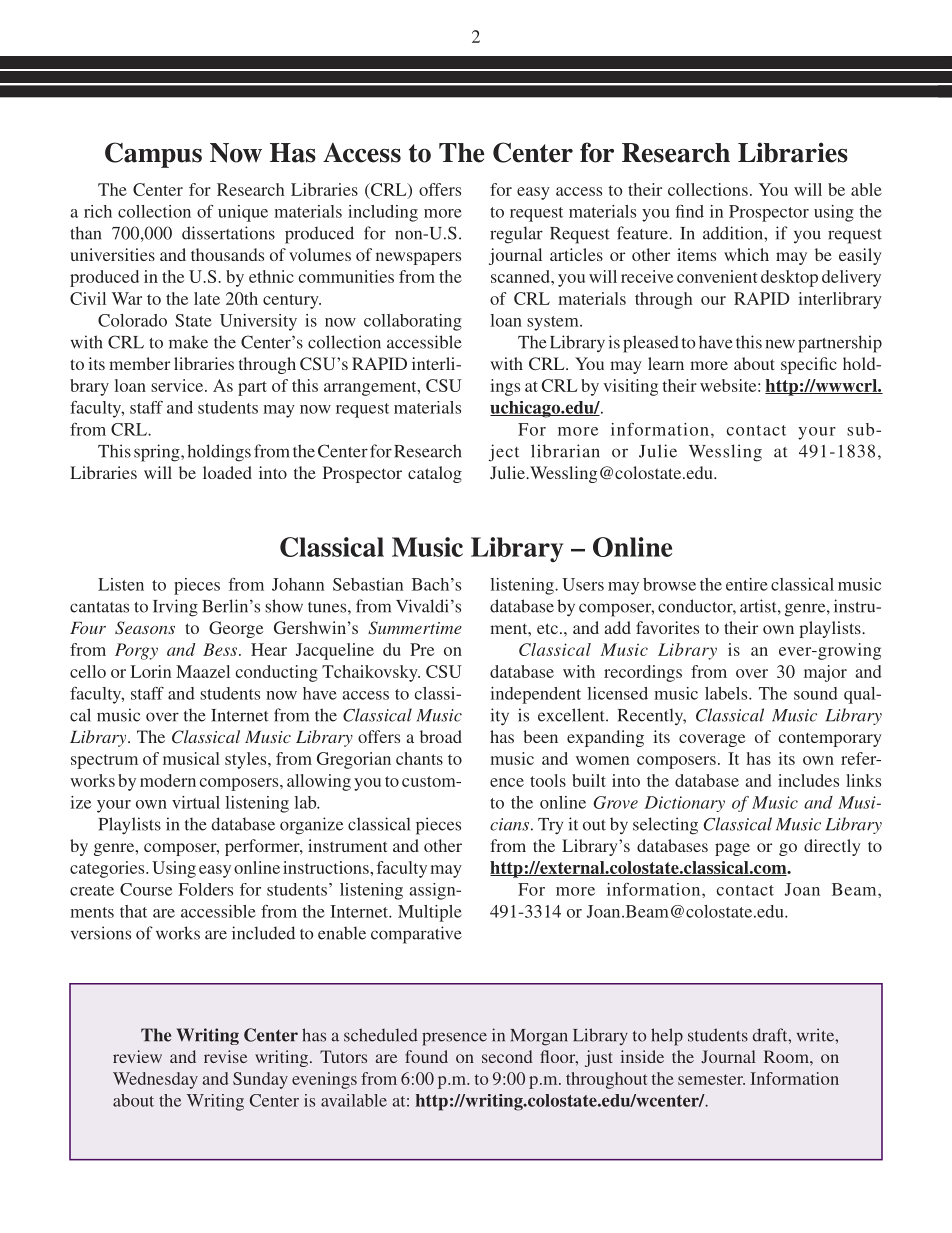 Image resolution: width=952 pixels, height=1233 pixels. Describe the element at coordinates (516, 235) in the screenshot. I see `regular` at that location.
